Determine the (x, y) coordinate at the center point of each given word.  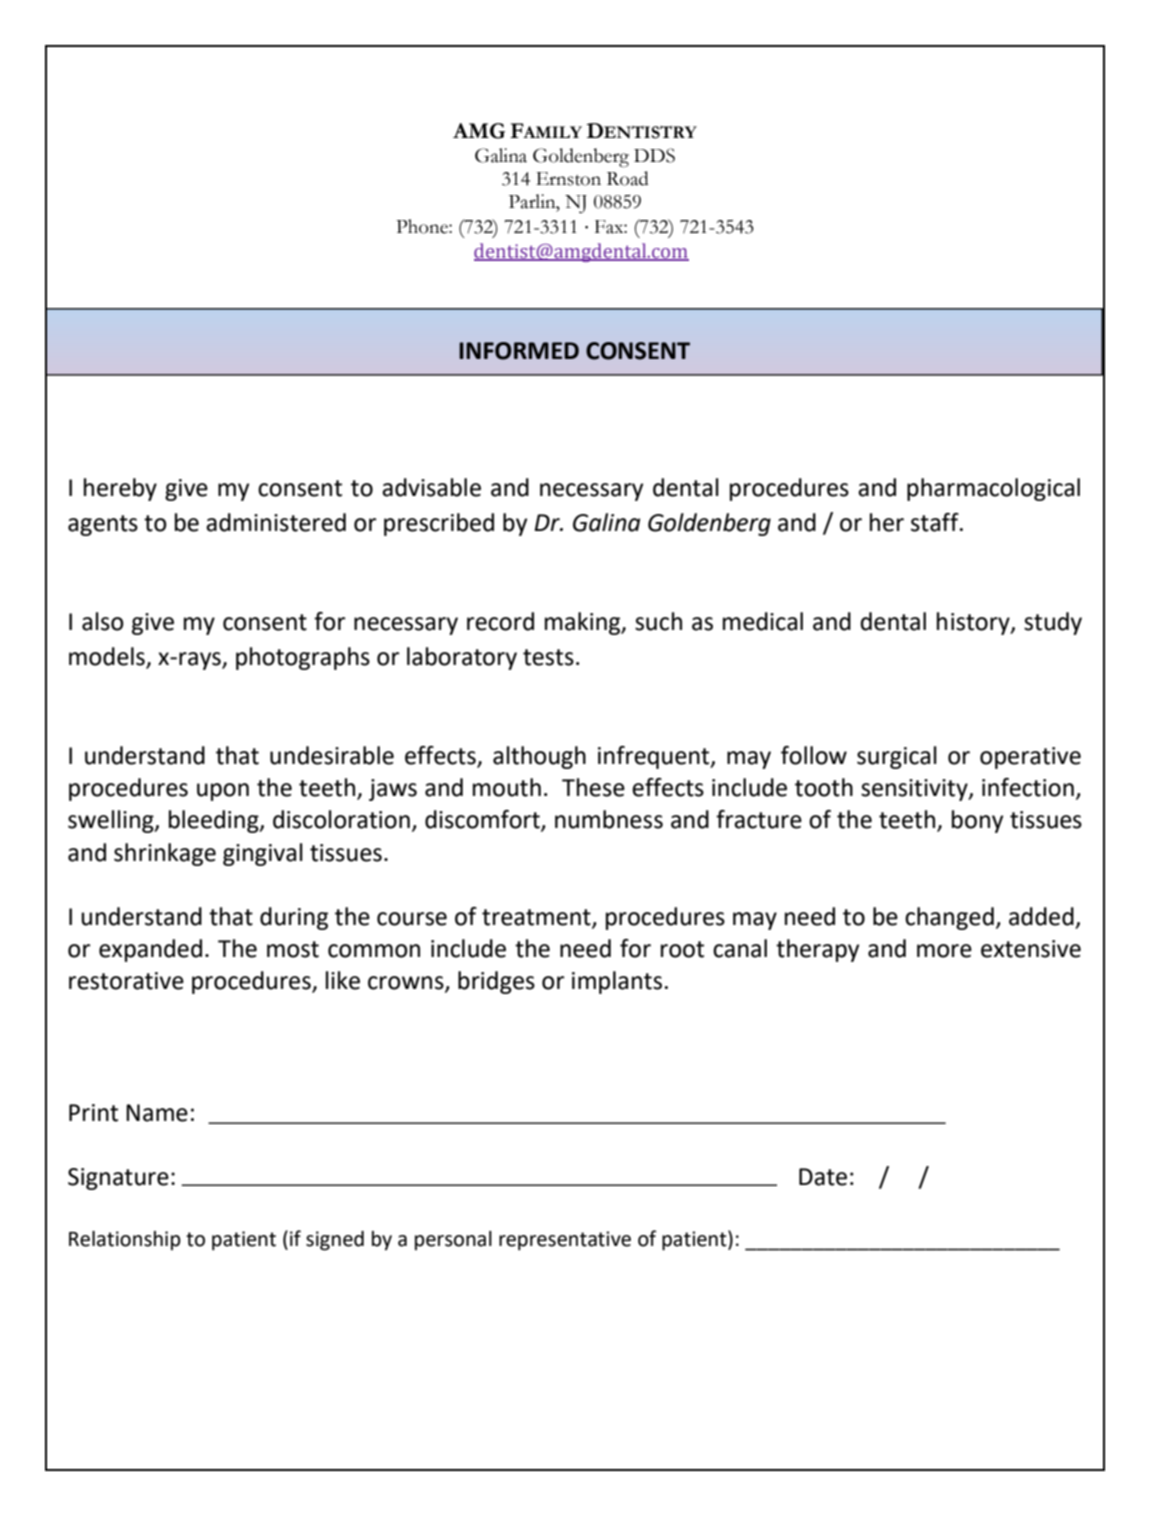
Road (628, 178)
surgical (897, 757)
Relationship (125, 1241)
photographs (303, 658)
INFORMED (519, 351)
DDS (654, 155)
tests (548, 657)
